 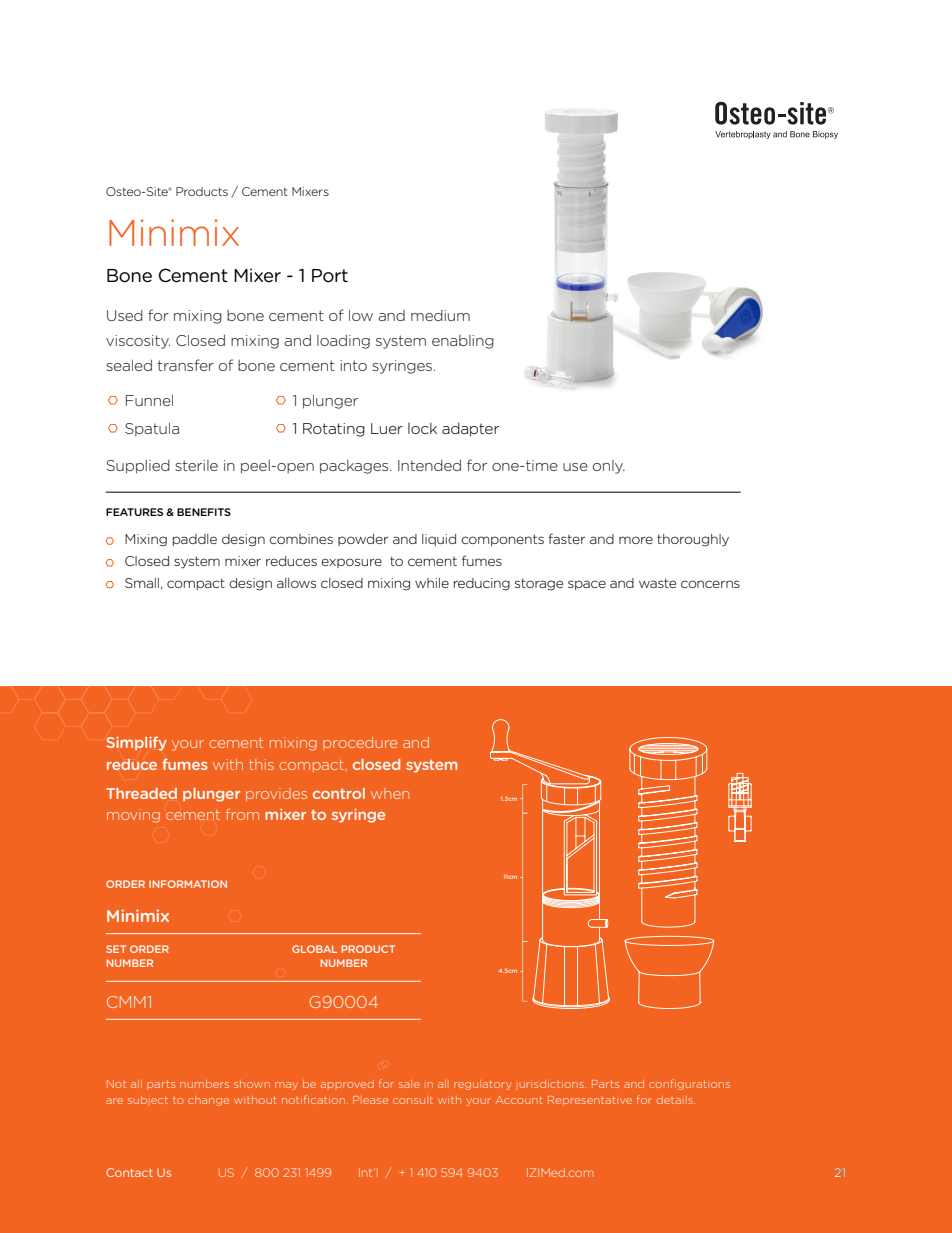 I want to click on consult, so click(x=413, y=1100).
